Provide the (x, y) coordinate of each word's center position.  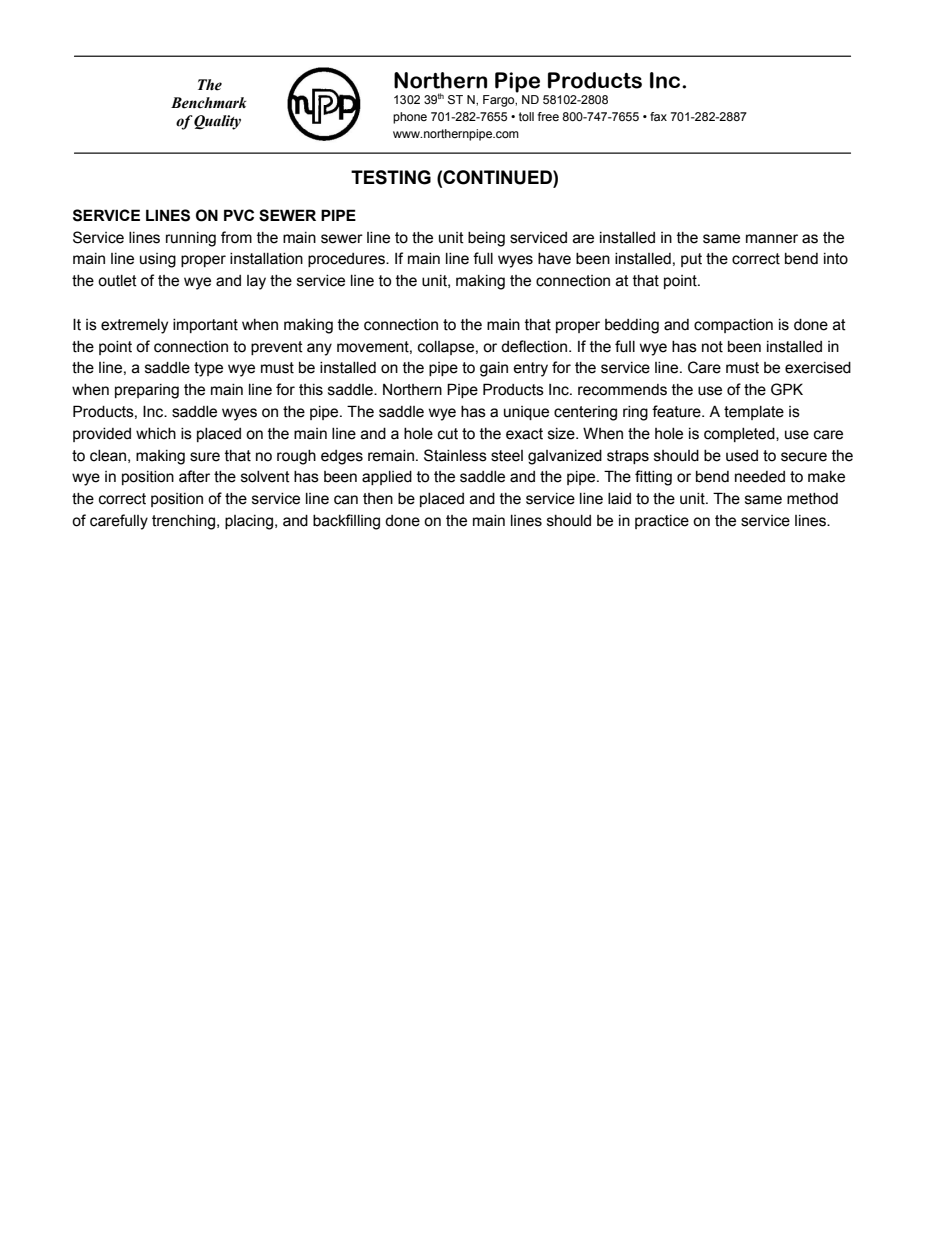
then (378, 499)
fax (658, 116)
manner (772, 239)
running (191, 239)
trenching (185, 522)
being (486, 239)
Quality (217, 122)
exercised (818, 368)
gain (494, 369)
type (208, 369)
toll (526, 116)
